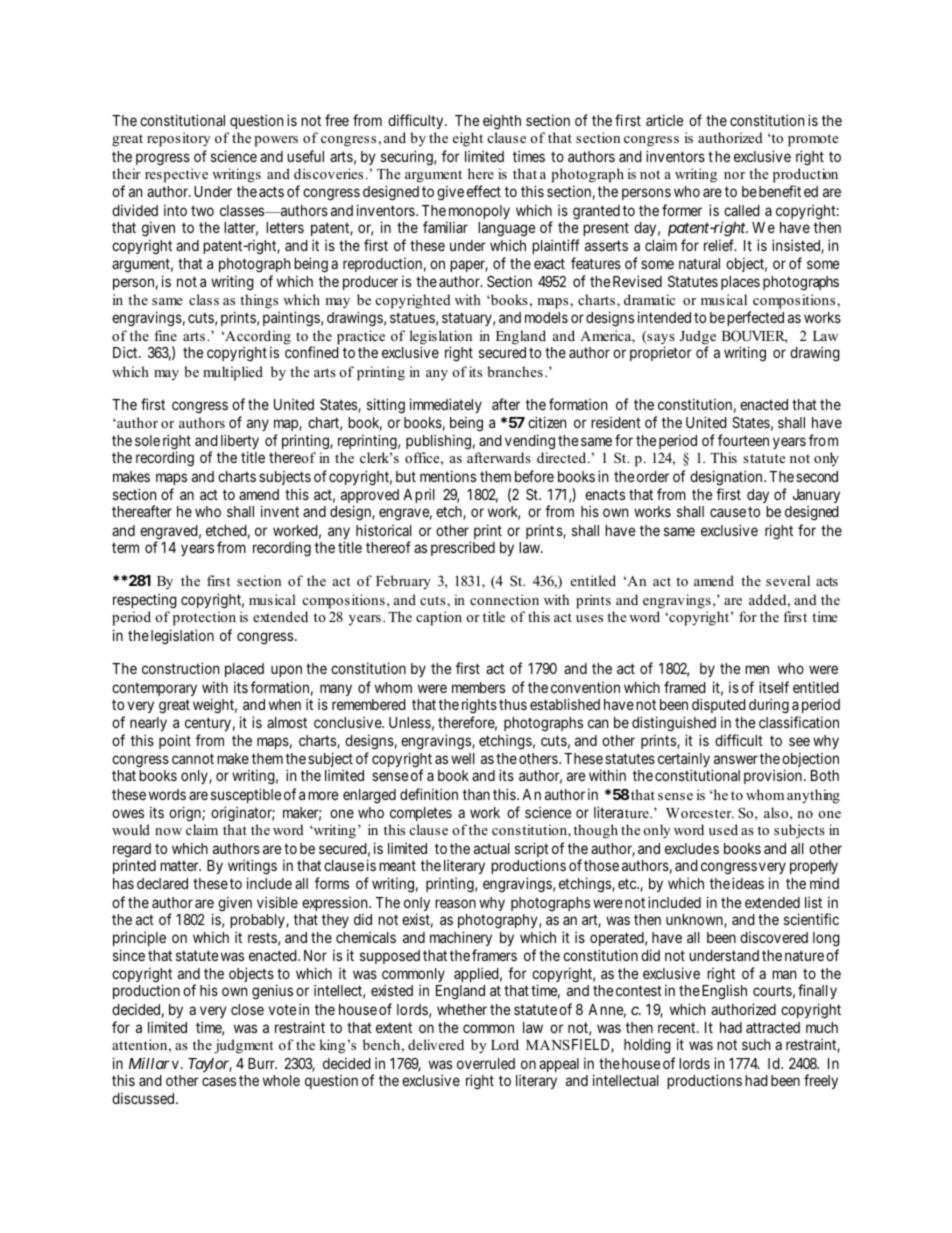 Image resolution: width=952 pixels, height=1233 pixels. Describe the element at coordinates (504, 599) in the screenshot. I see `connection` at that location.
